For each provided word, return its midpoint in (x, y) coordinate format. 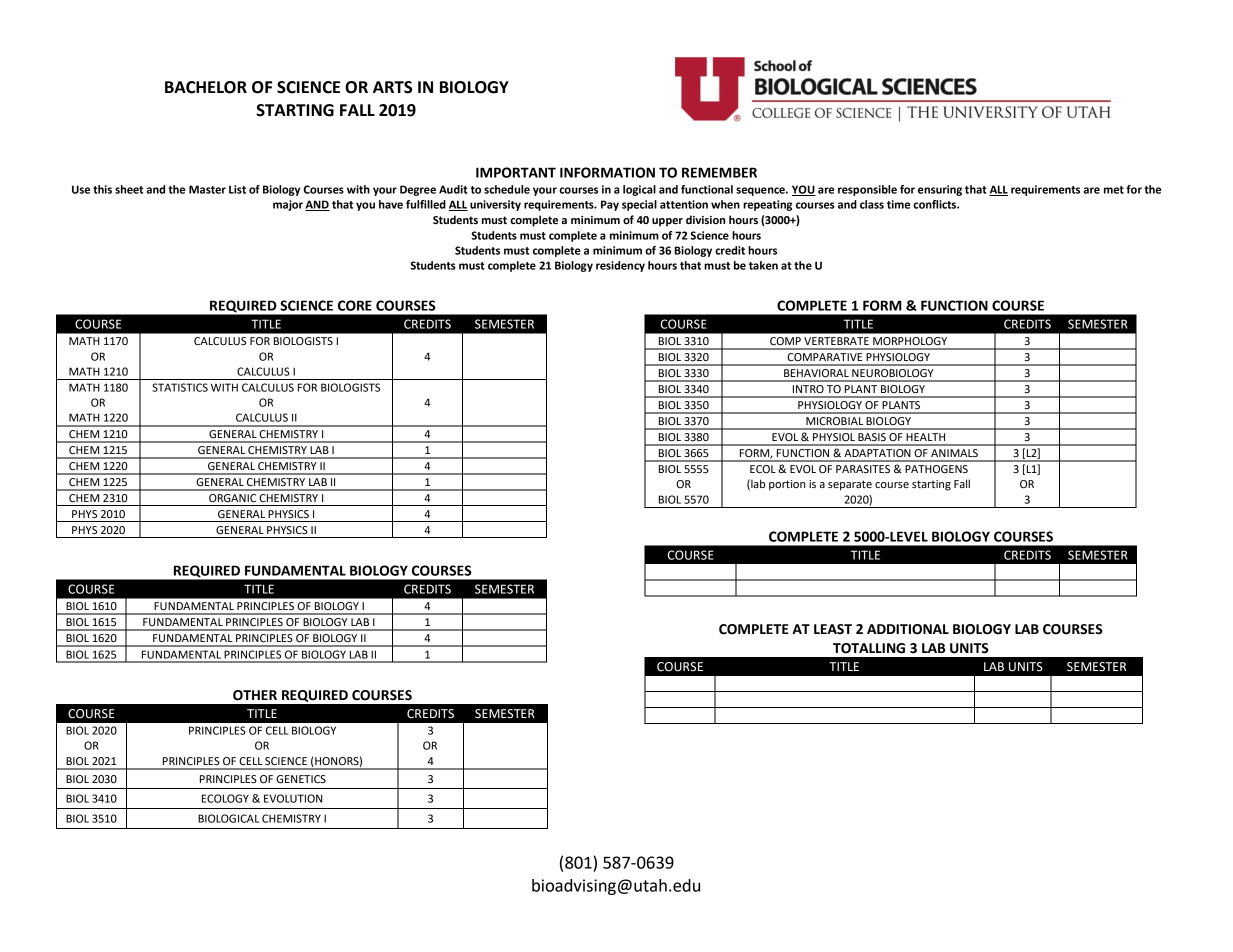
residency (620, 266)
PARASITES (863, 469)
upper (667, 222)
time (898, 204)
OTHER (255, 695)
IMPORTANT (516, 172)
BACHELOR (206, 87)
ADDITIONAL (908, 629)
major (288, 205)
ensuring (940, 190)
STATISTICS (180, 387)
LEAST (833, 629)
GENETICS (301, 779)
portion (787, 485)
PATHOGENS (936, 469)
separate (850, 485)
